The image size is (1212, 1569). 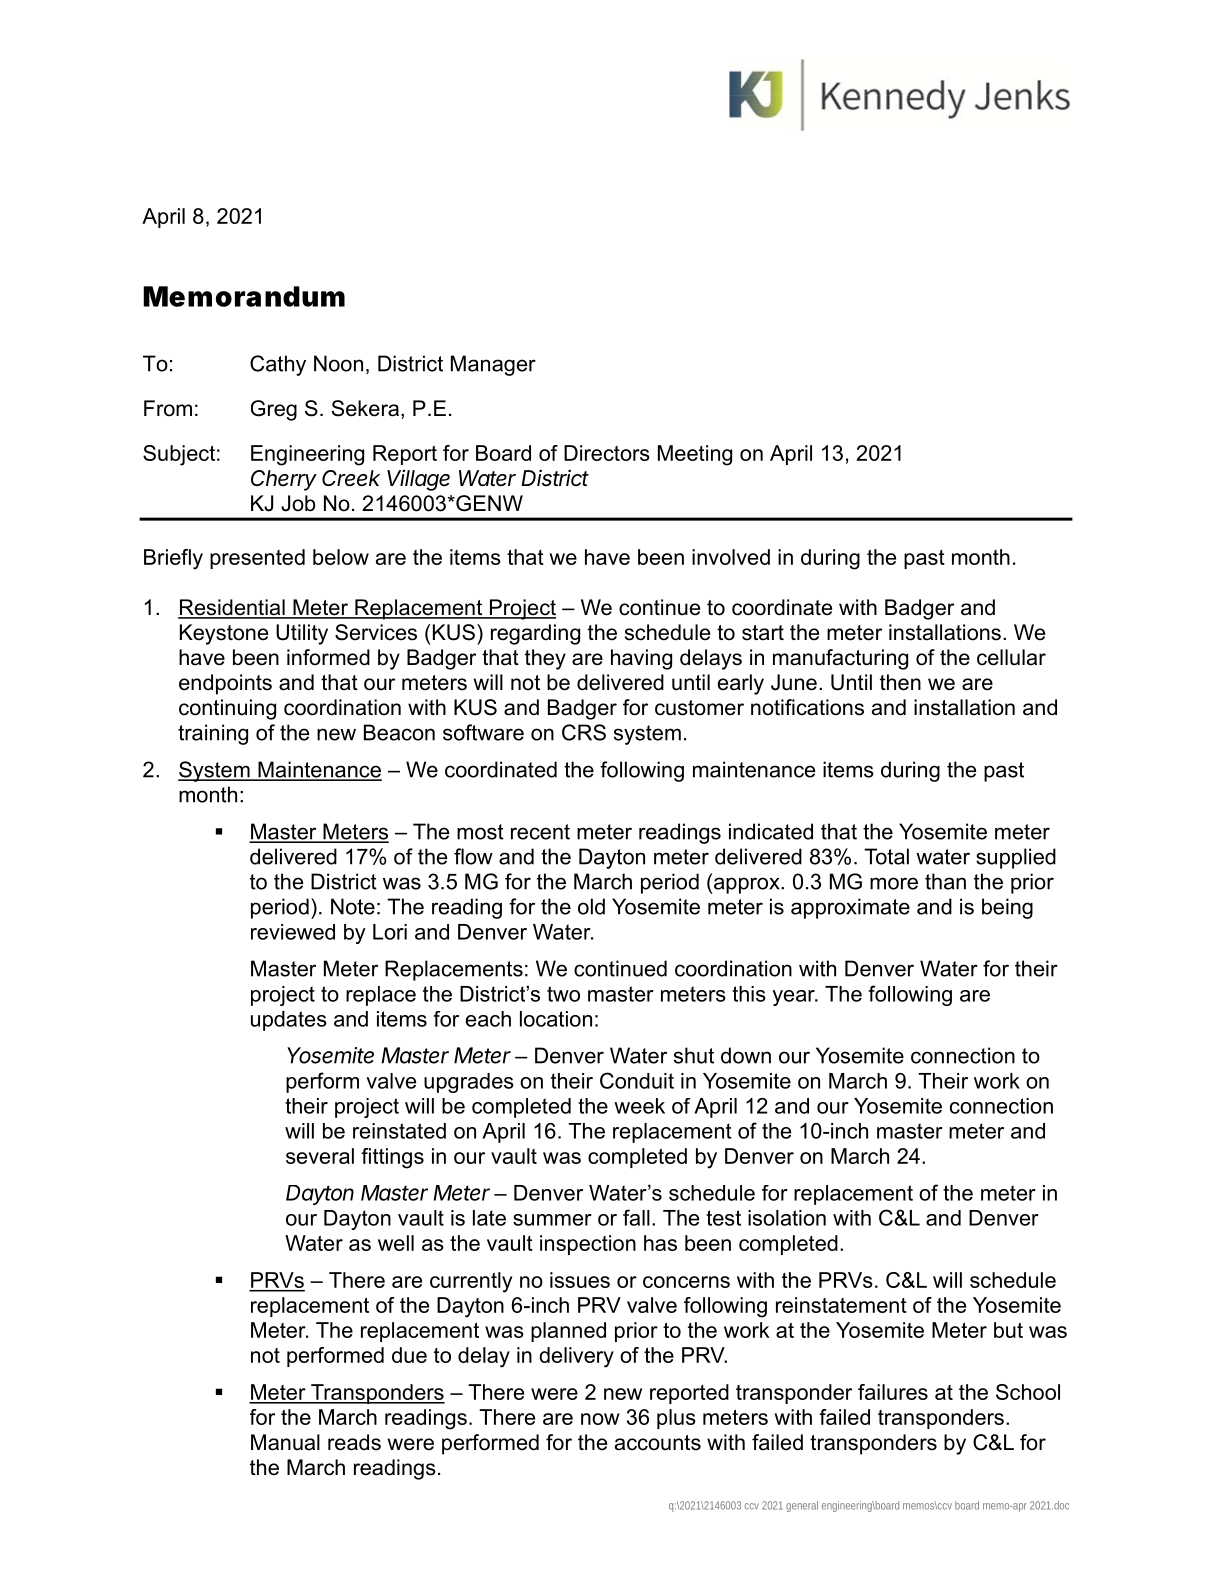 I want to click on reinstatement, so click(x=841, y=1305).
